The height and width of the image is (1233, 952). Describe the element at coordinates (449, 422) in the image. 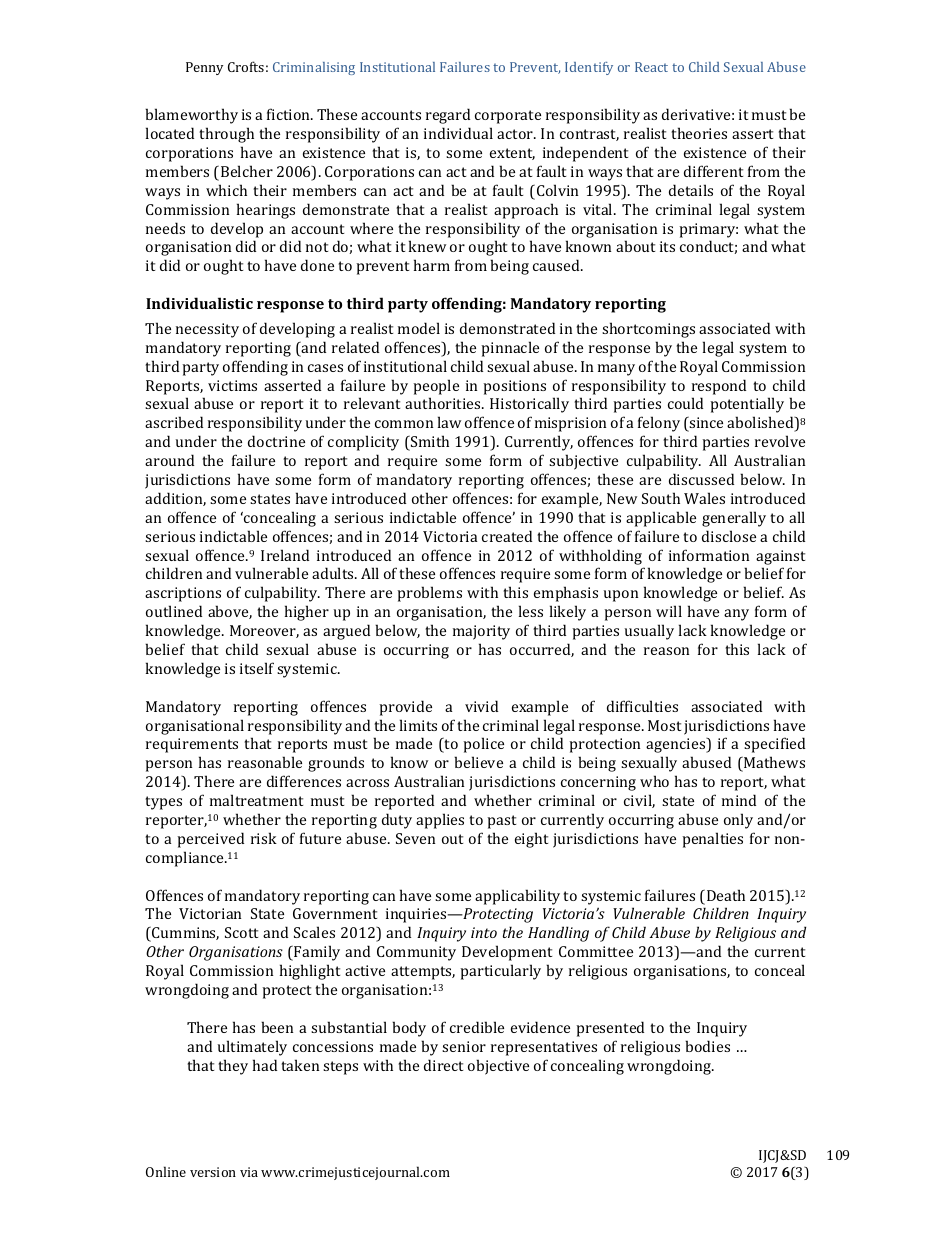

I see `law` at that location.
